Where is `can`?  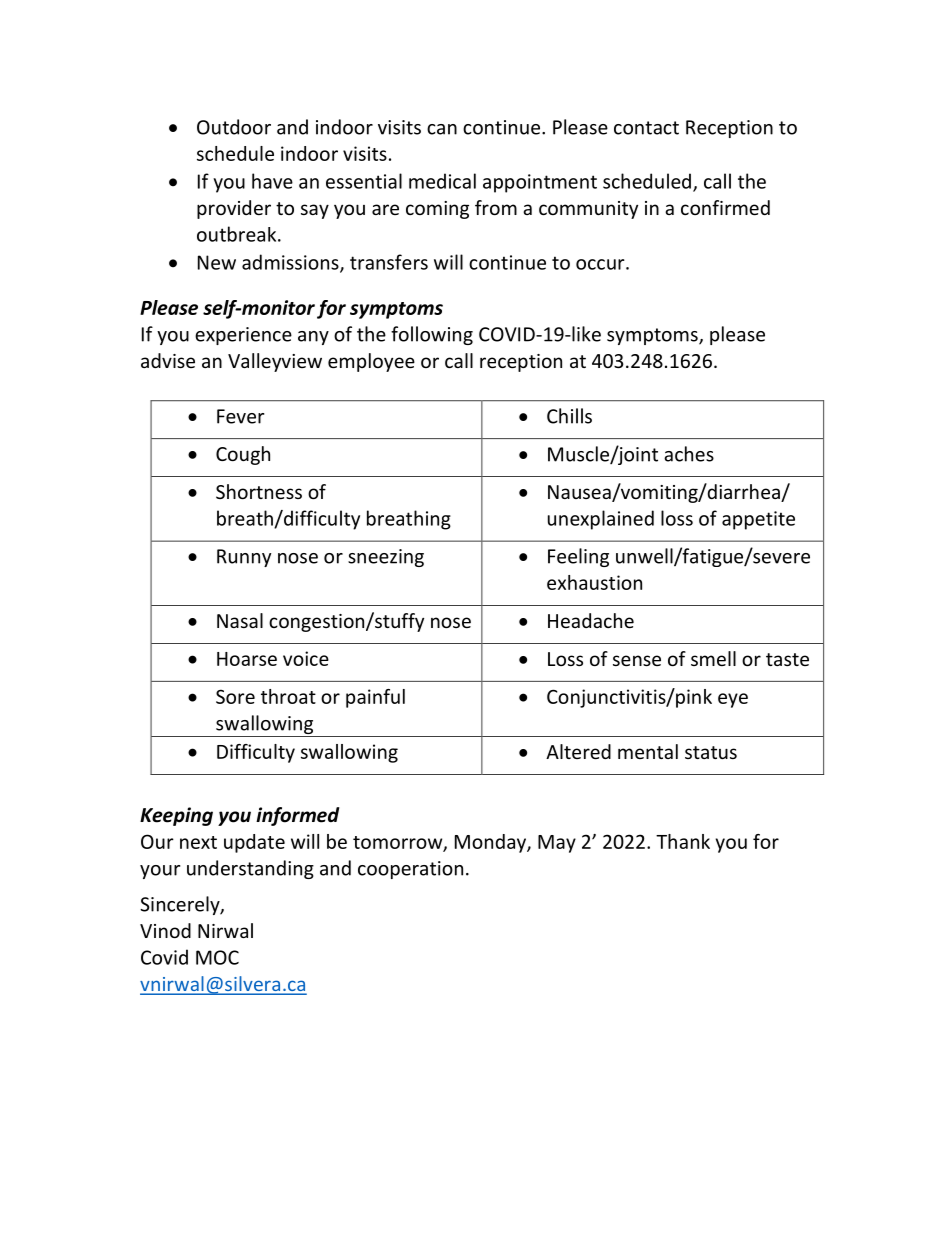
can is located at coordinates (442, 129).
